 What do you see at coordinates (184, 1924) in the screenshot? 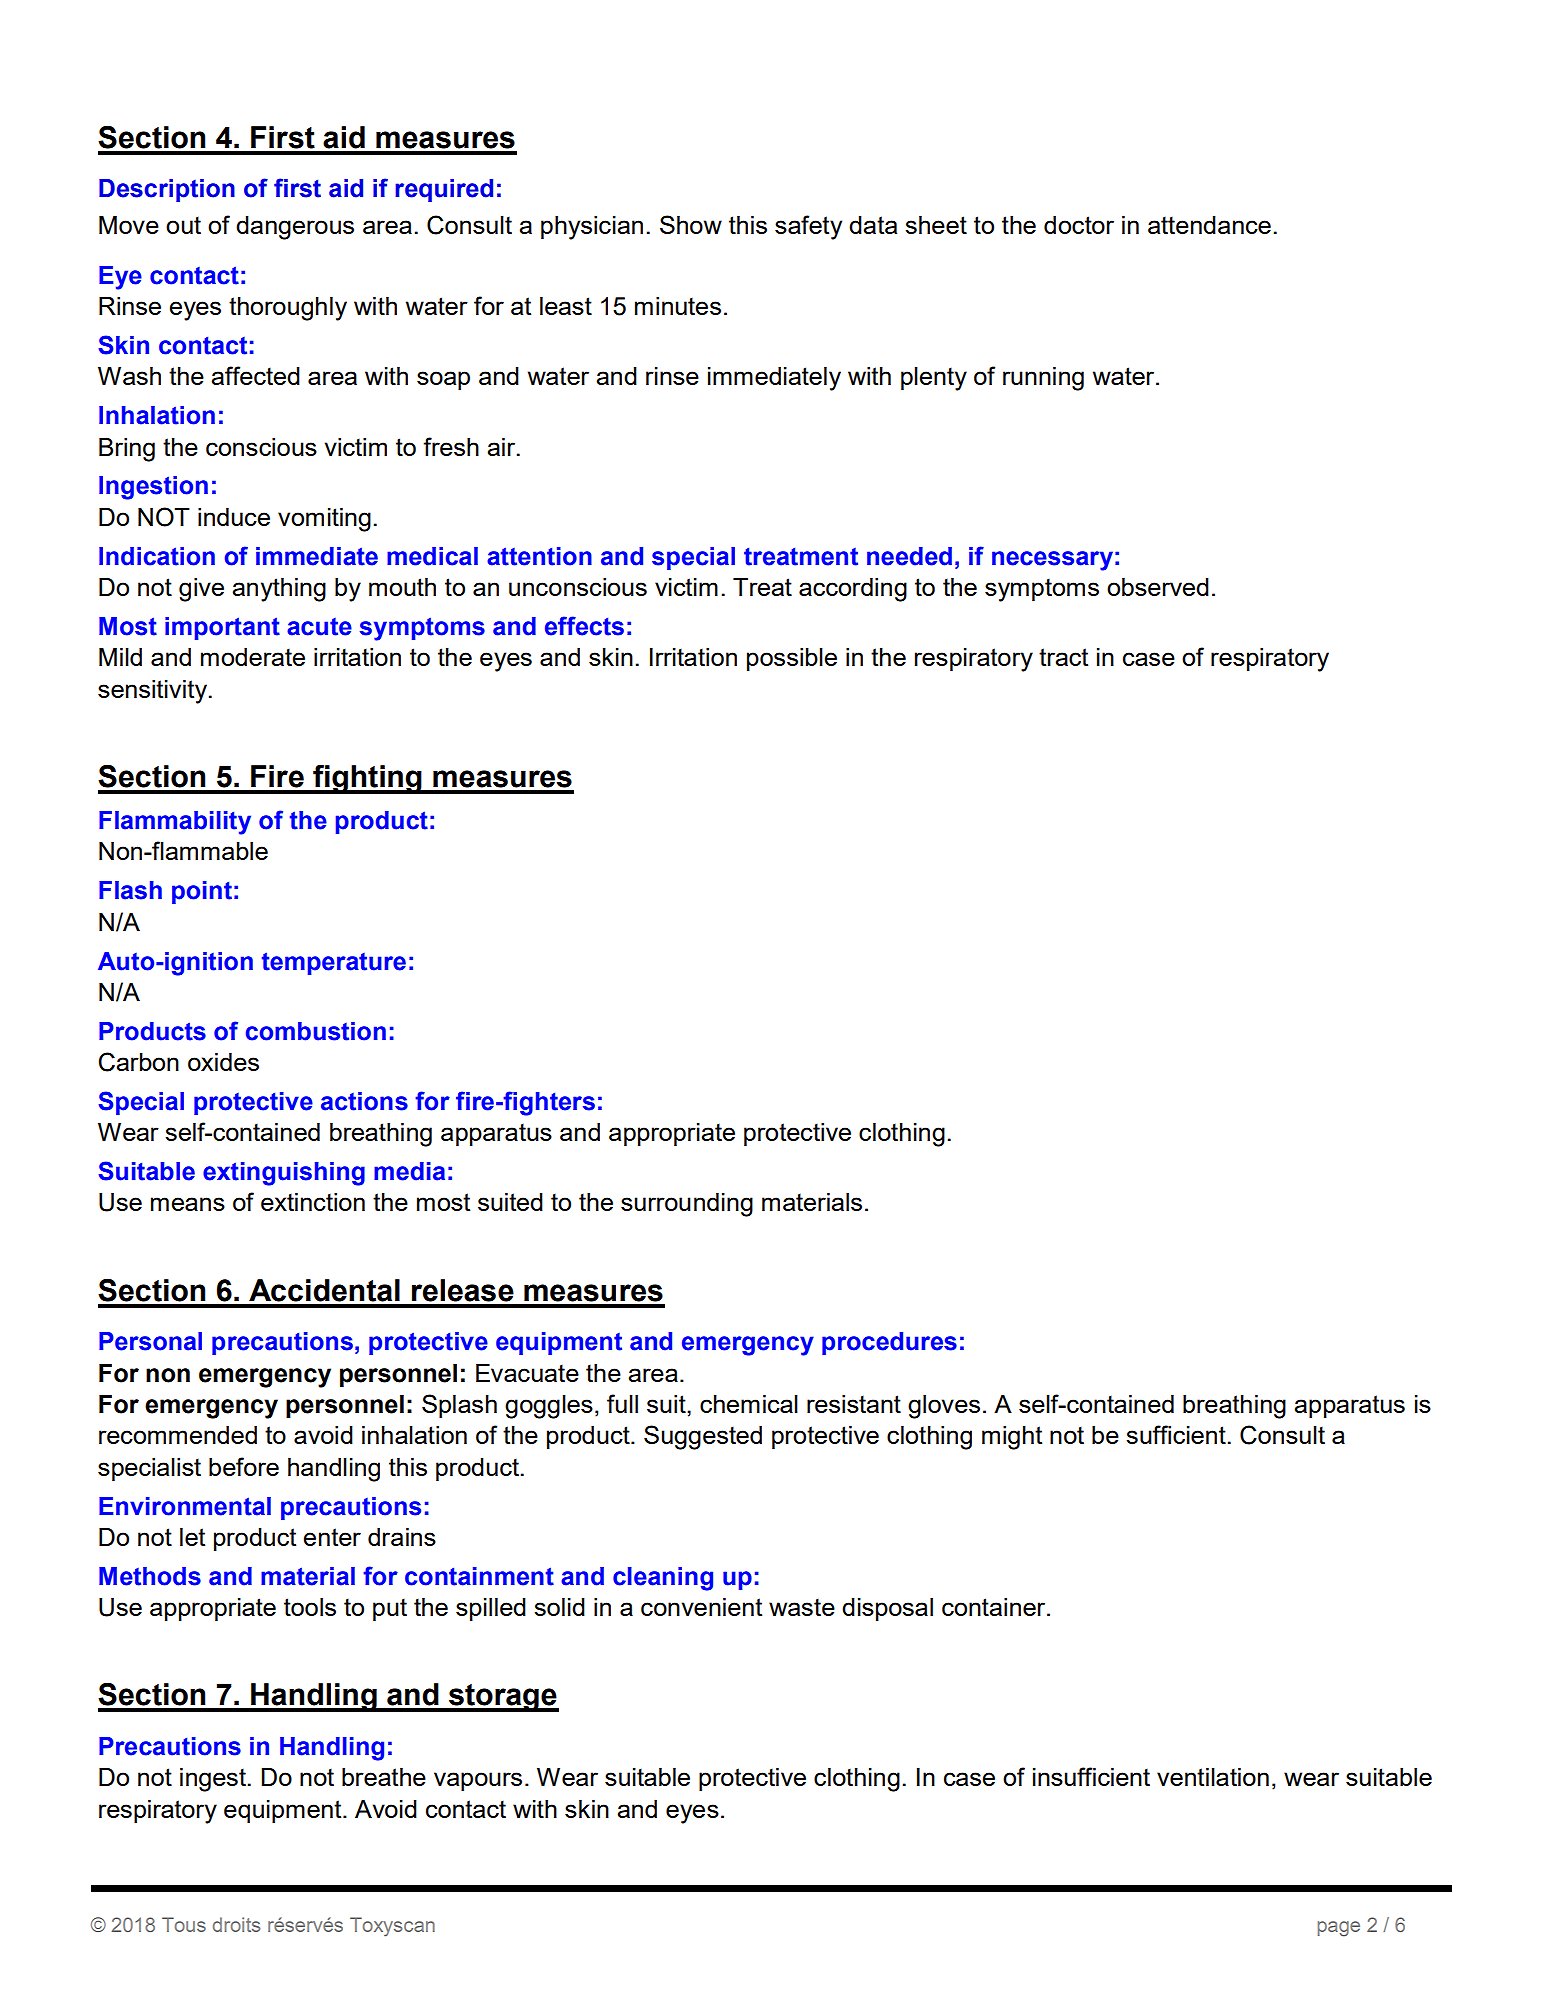
I see `Tous` at bounding box center [184, 1924].
